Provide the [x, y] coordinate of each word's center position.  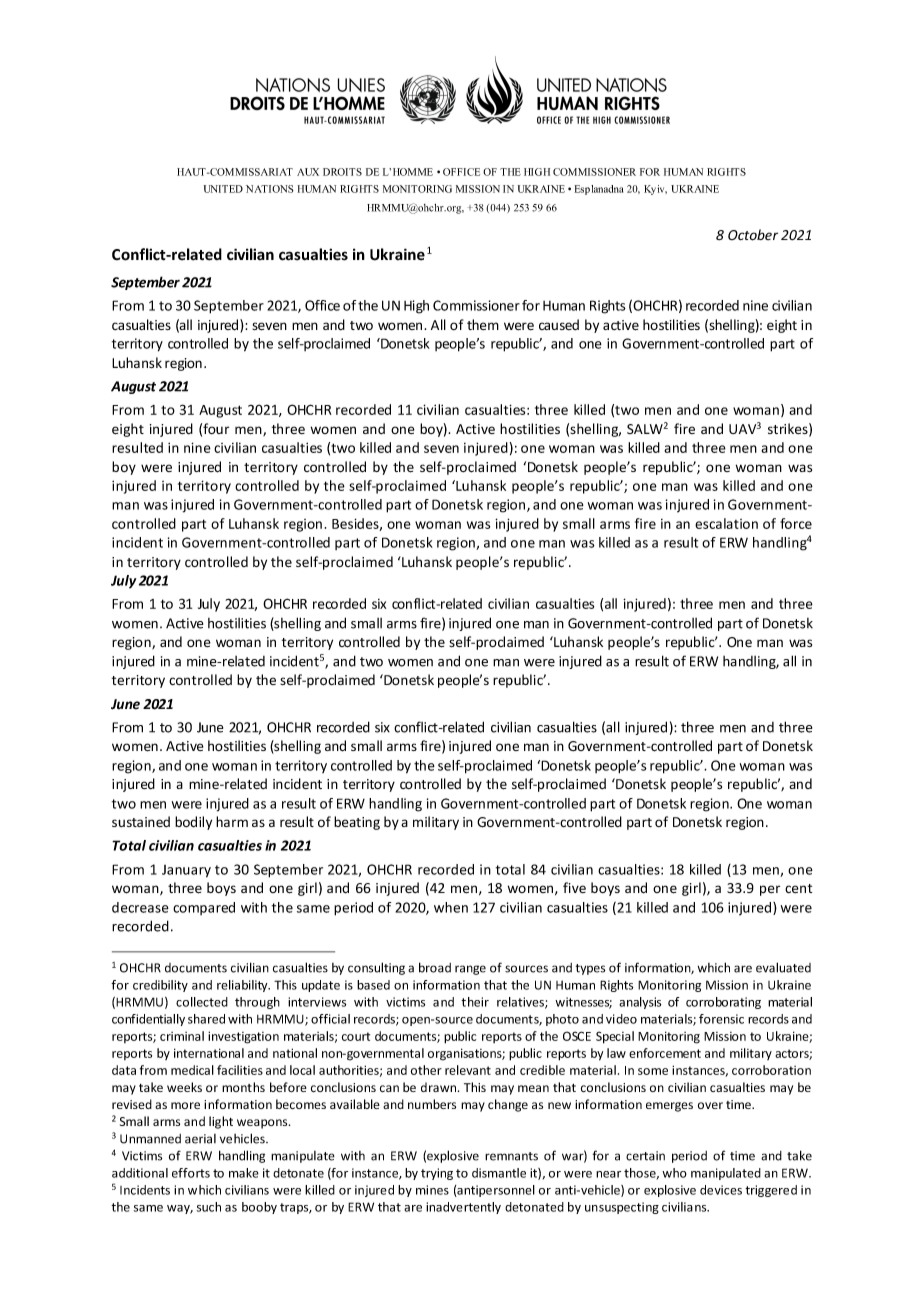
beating [357, 823]
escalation [726, 523]
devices [721, 1190]
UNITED [223, 189]
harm [232, 821]
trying [437, 1174]
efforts [191, 1173]
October [753, 235]
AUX [308, 172]
